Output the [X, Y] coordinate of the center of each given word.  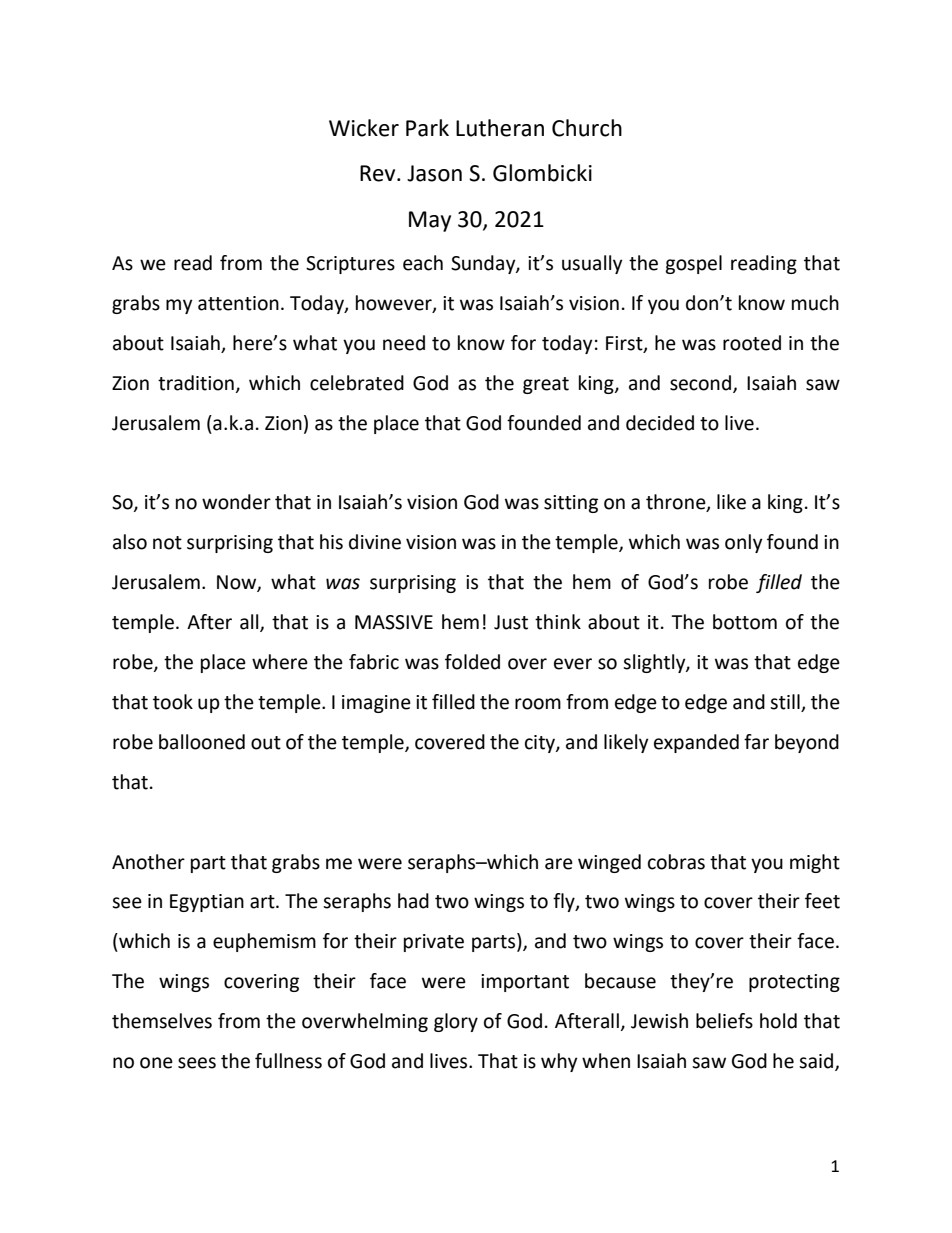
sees [197, 1063]
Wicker [364, 128]
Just [511, 622]
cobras [676, 862]
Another [148, 862]
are [559, 864]
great [546, 385]
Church [587, 128]
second [700, 383]
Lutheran [500, 128]
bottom [745, 622]
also [130, 542]
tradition [196, 383]
